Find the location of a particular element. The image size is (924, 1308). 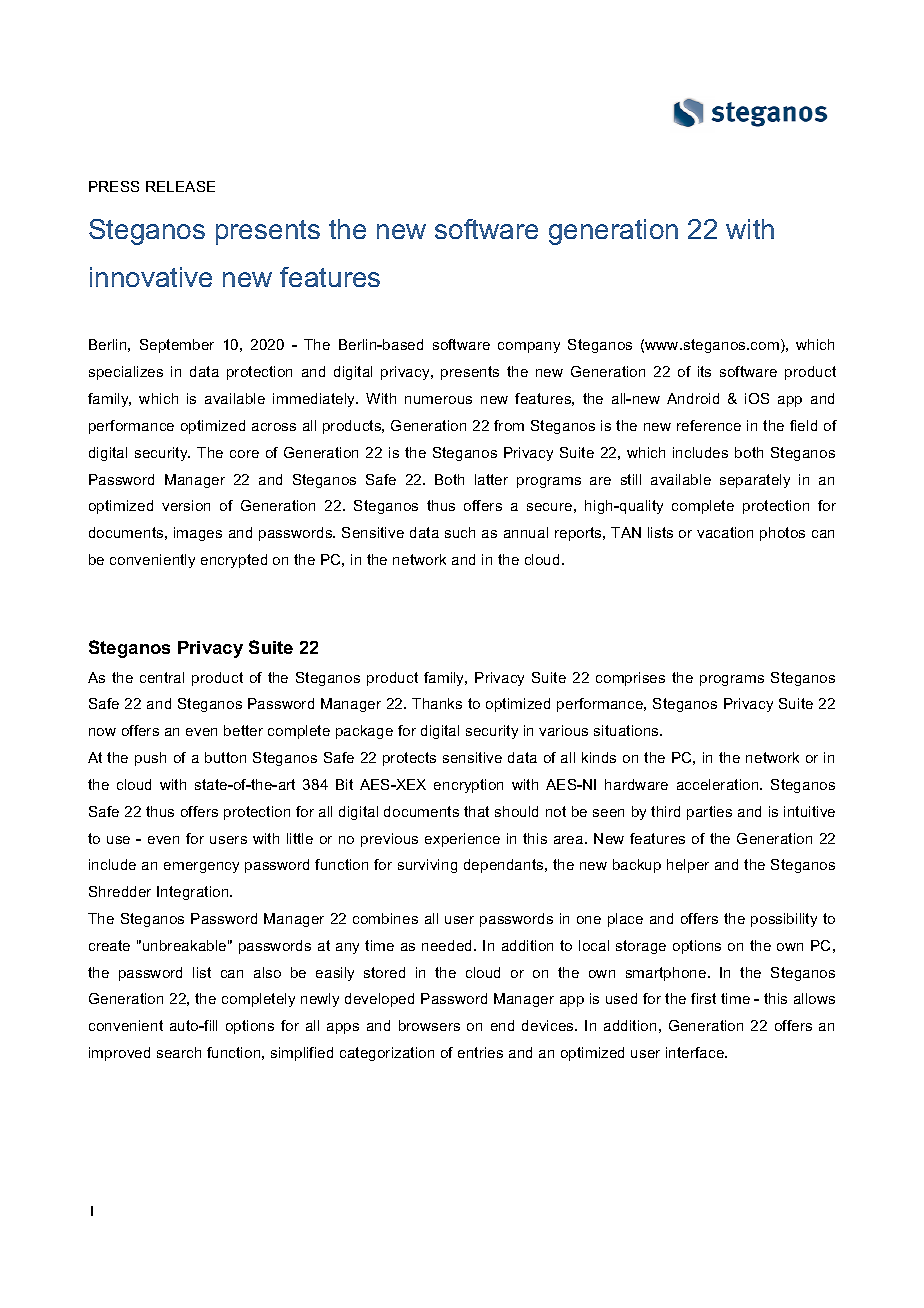

version is located at coordinates (186, 505).
